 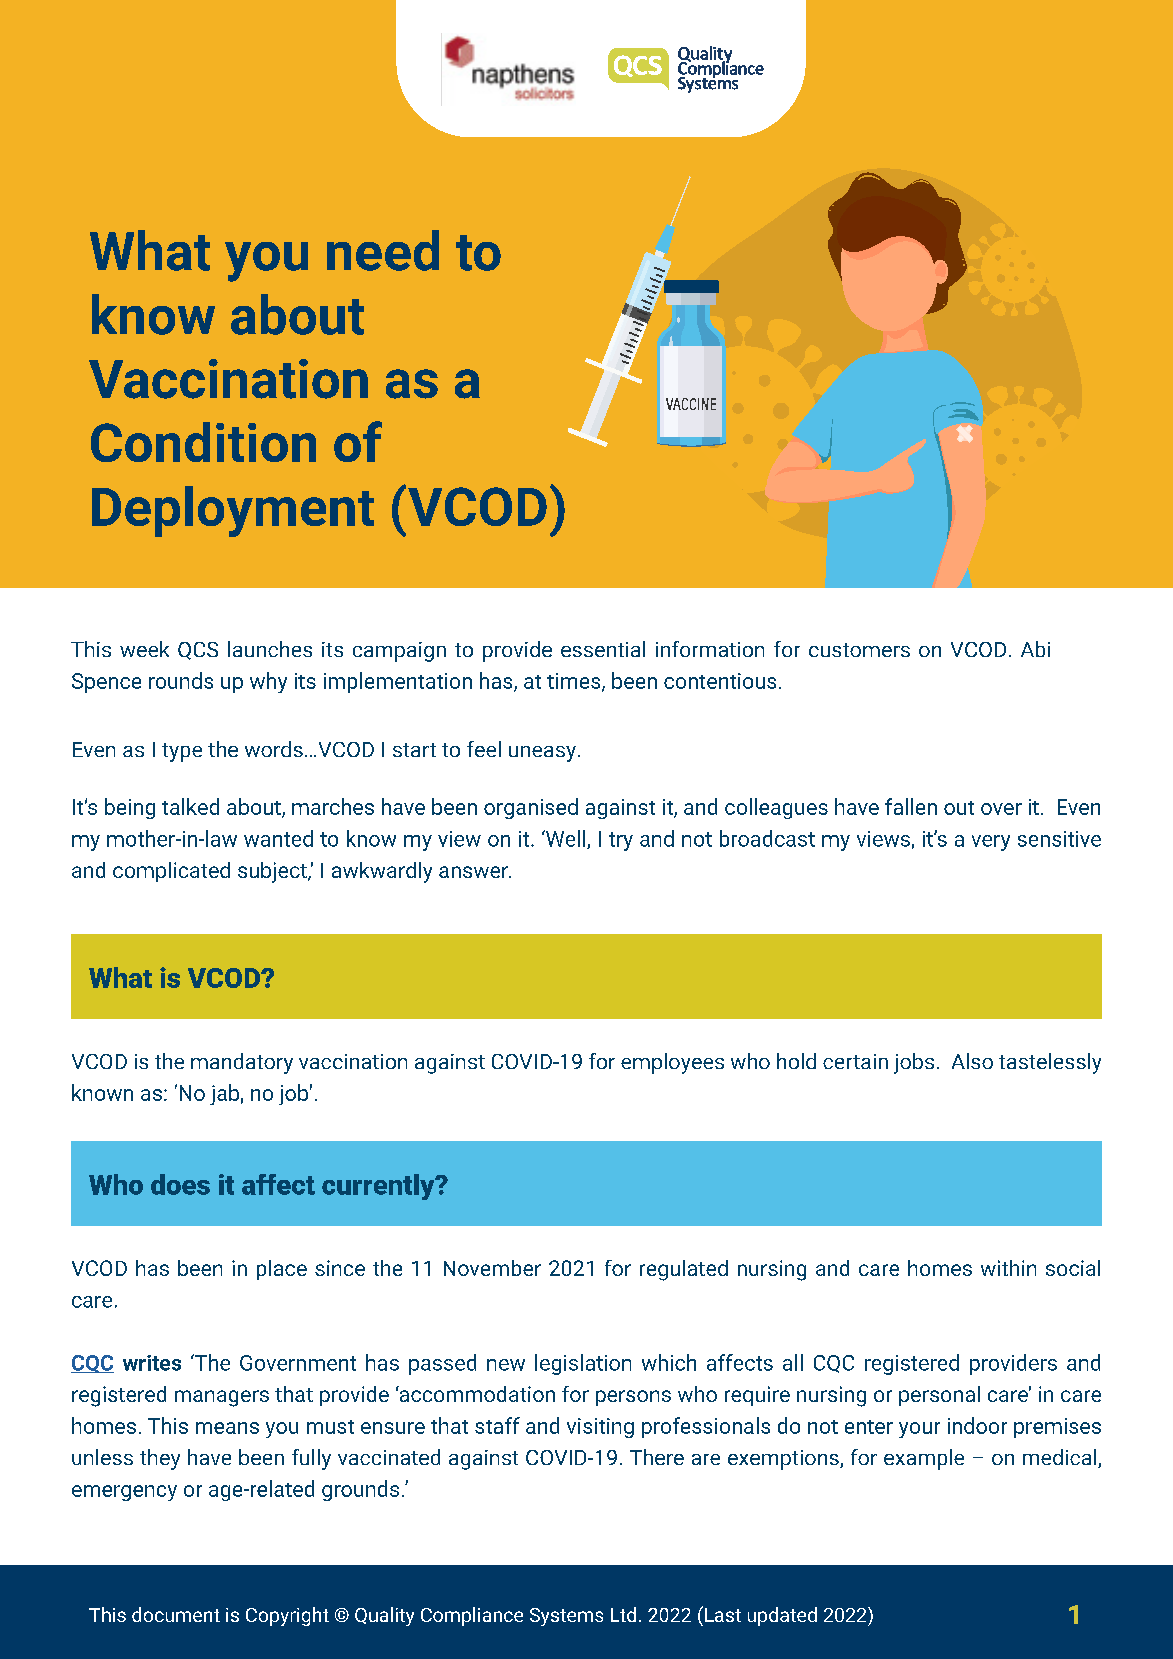 I want to click on type, so click(x=182, y=752).
